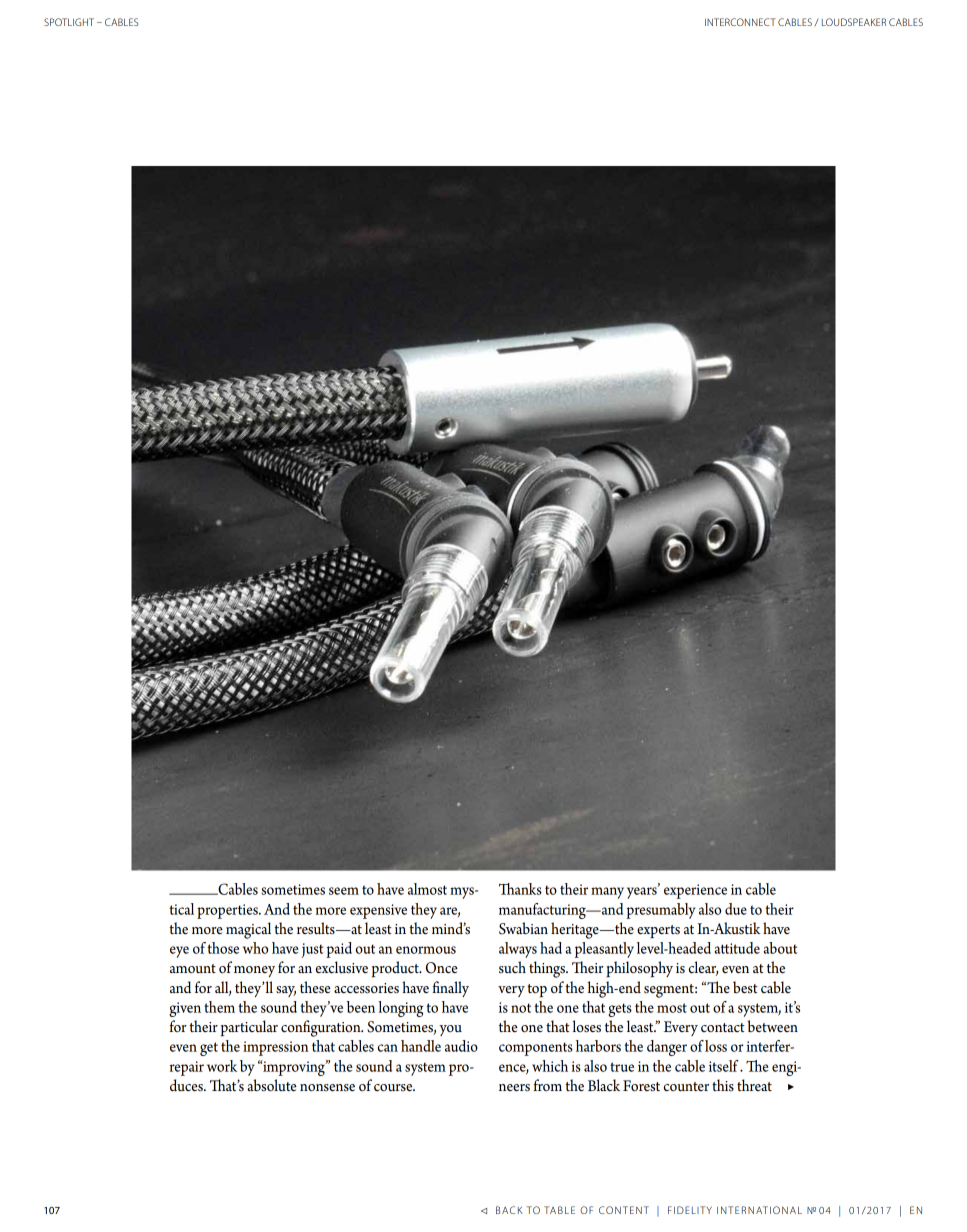 This screenshot has height=1232, width=967. Describe the element at coordinates (187, 1068) in the screenshot. I see `repair` at that location.
